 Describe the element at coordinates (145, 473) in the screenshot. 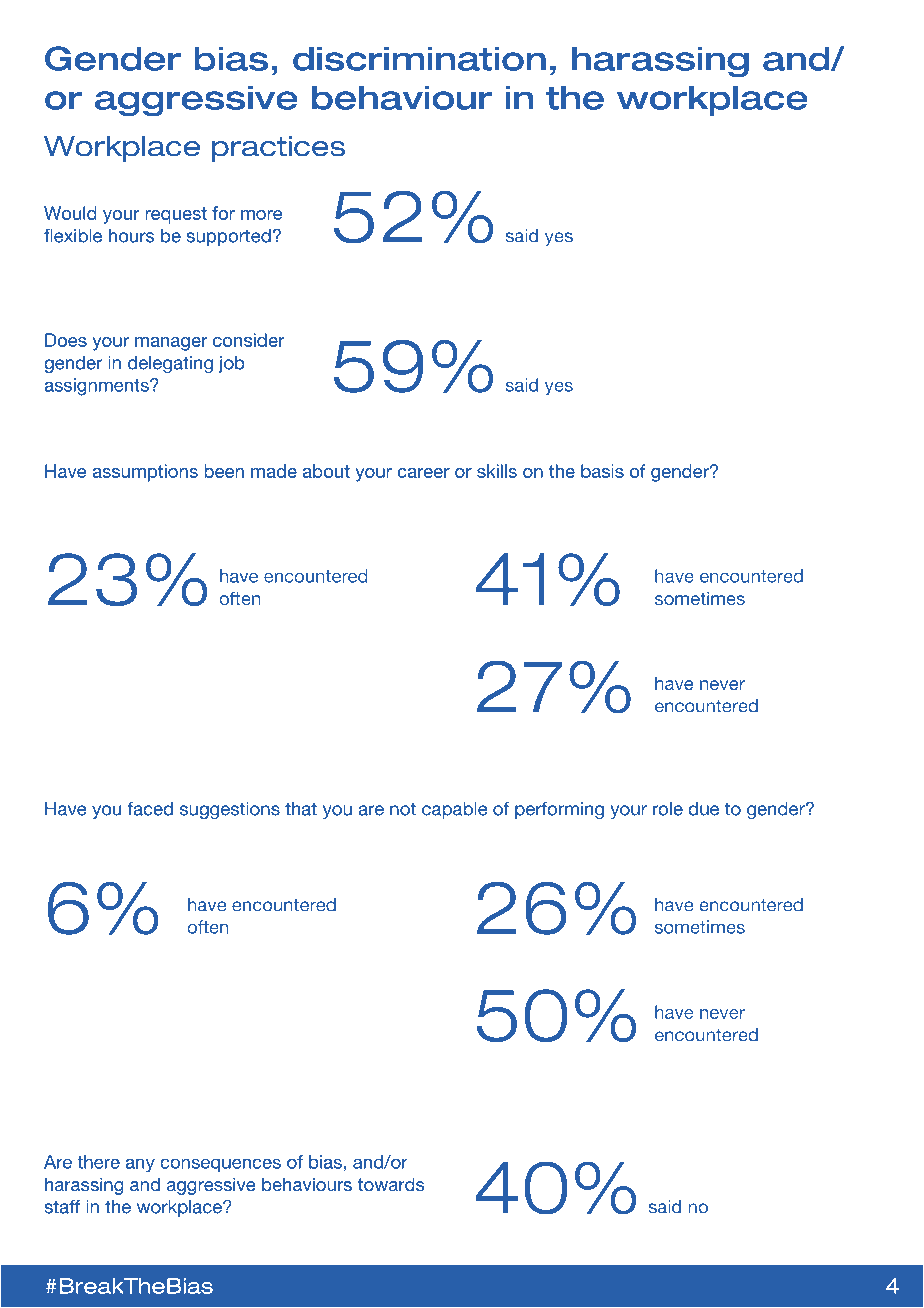

I see `assumptions` at that location.
